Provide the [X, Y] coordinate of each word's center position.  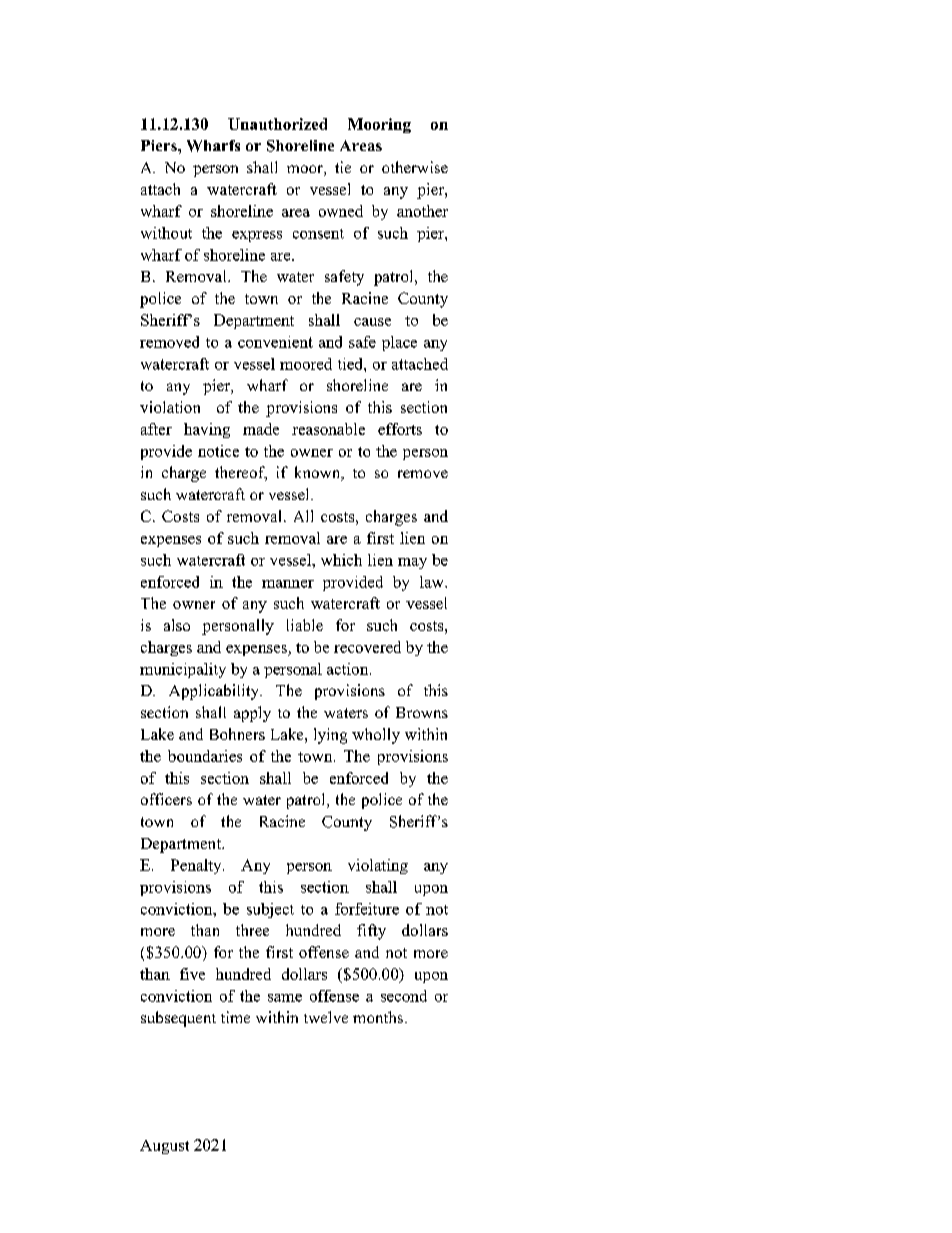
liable [305, 625]
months [378, 1017]
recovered [367, 647]
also [177, 625]
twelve [326, 1017]
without [166, 233]
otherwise [415, 167]
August [164, 1147]
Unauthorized [277, 124]
